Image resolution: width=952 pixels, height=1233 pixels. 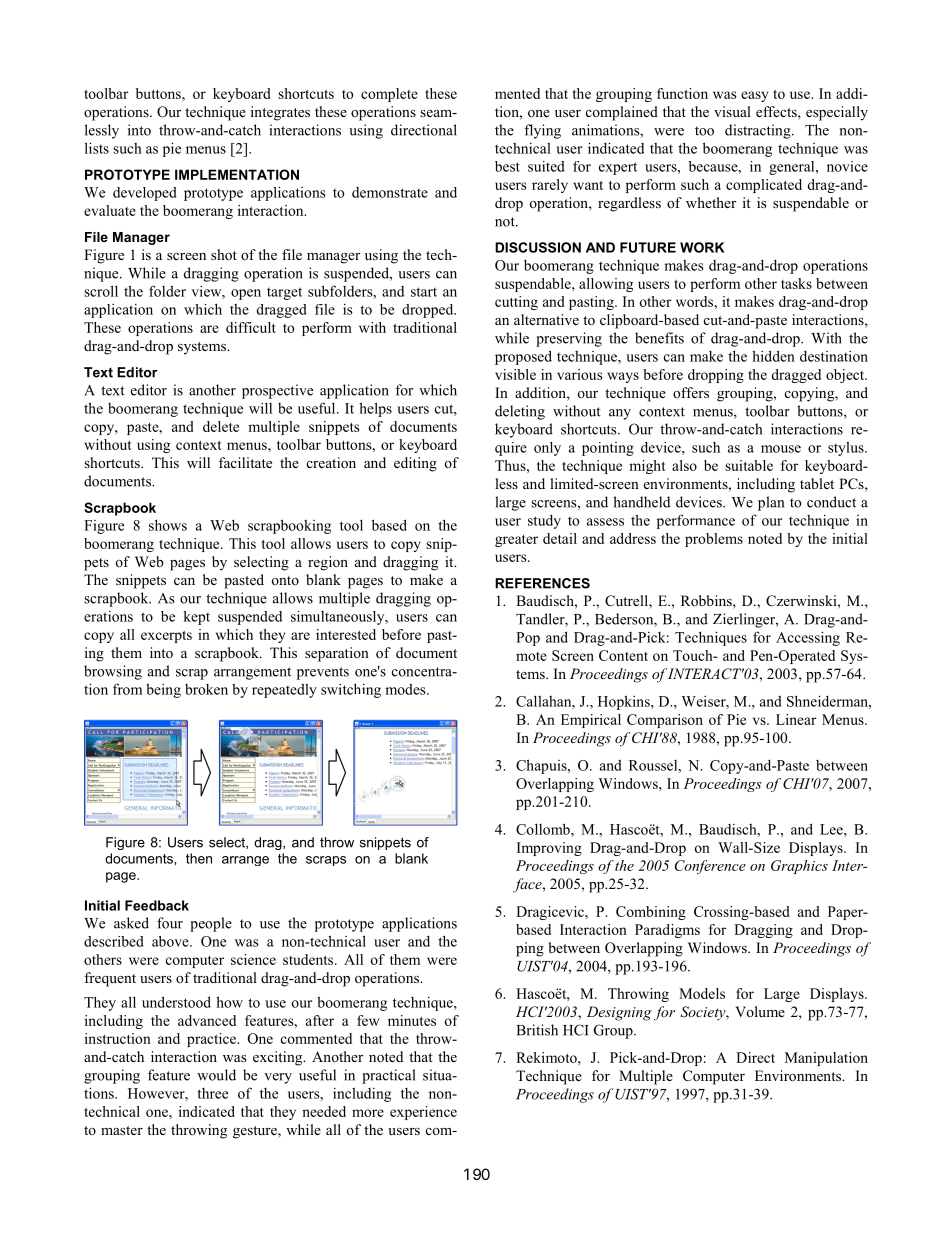 I want to click on experience, so click(x=423, y=1113).
